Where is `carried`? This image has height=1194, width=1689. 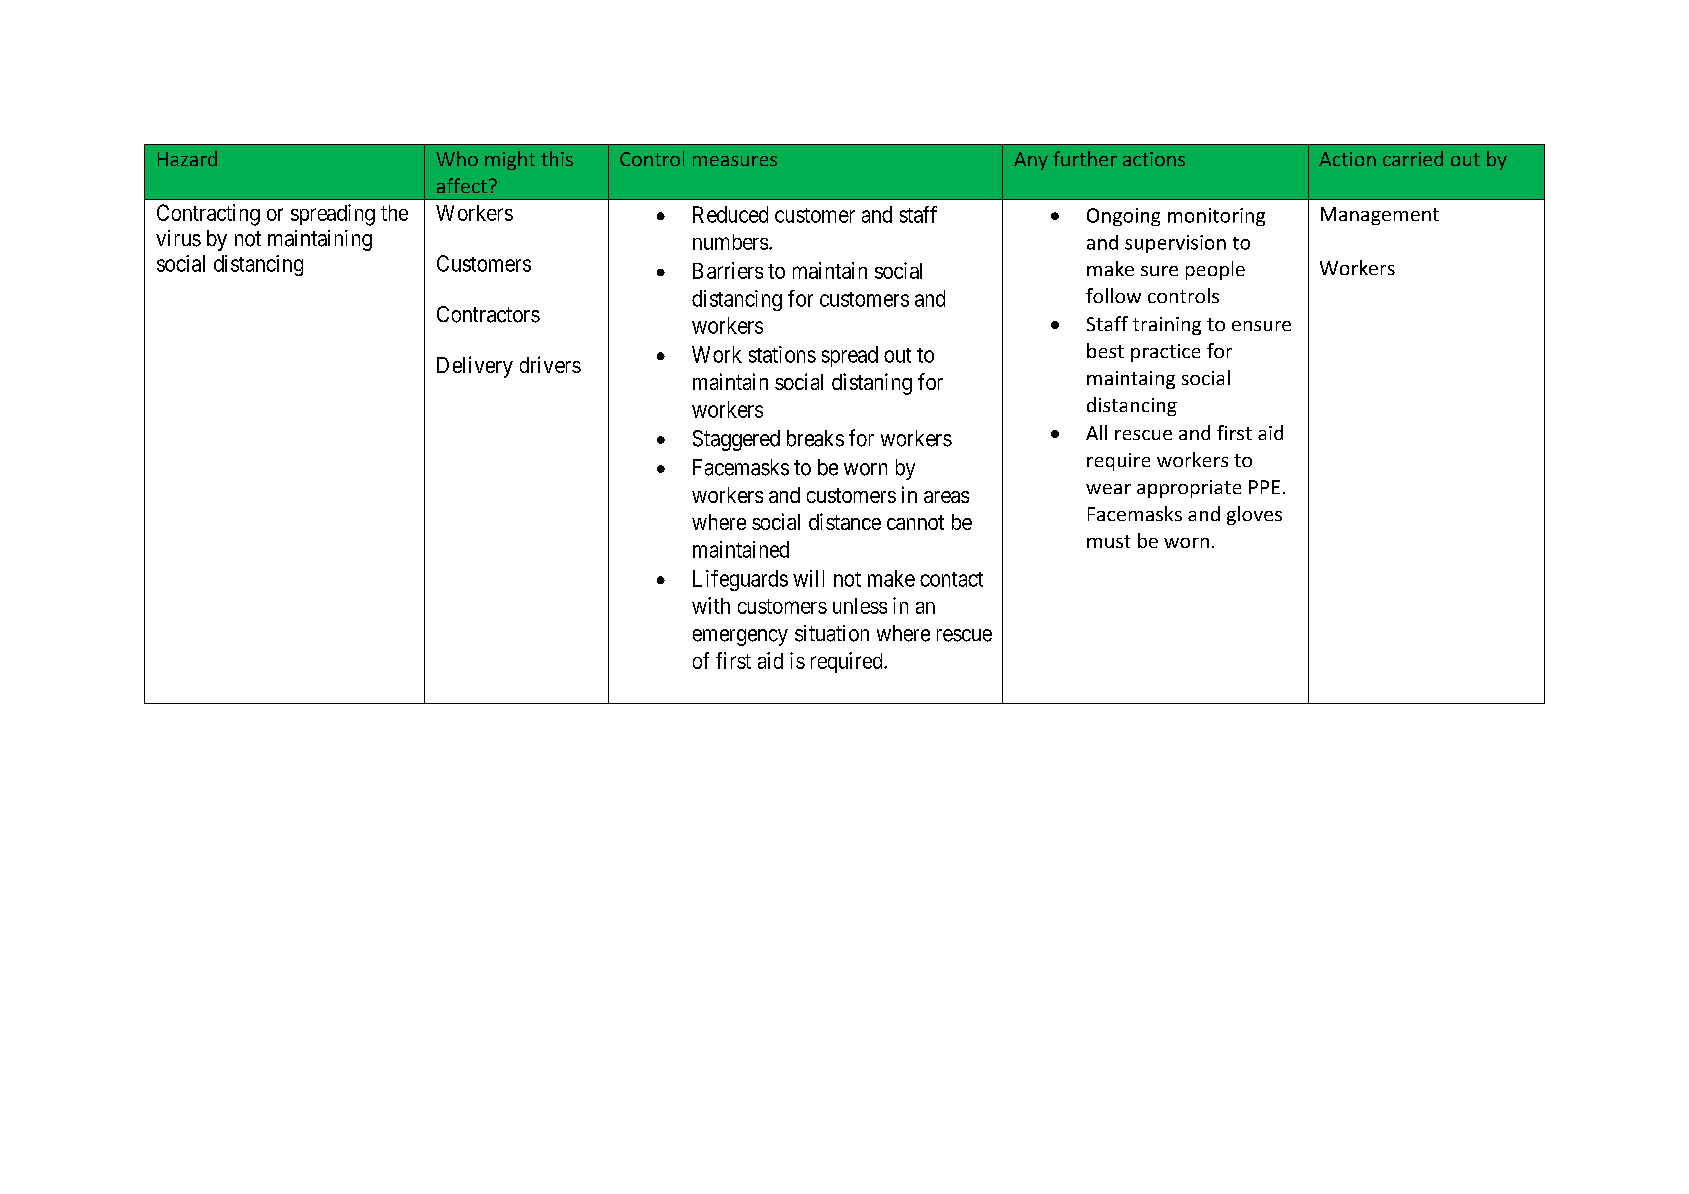
carried is located at coordinates (1413, 158).
